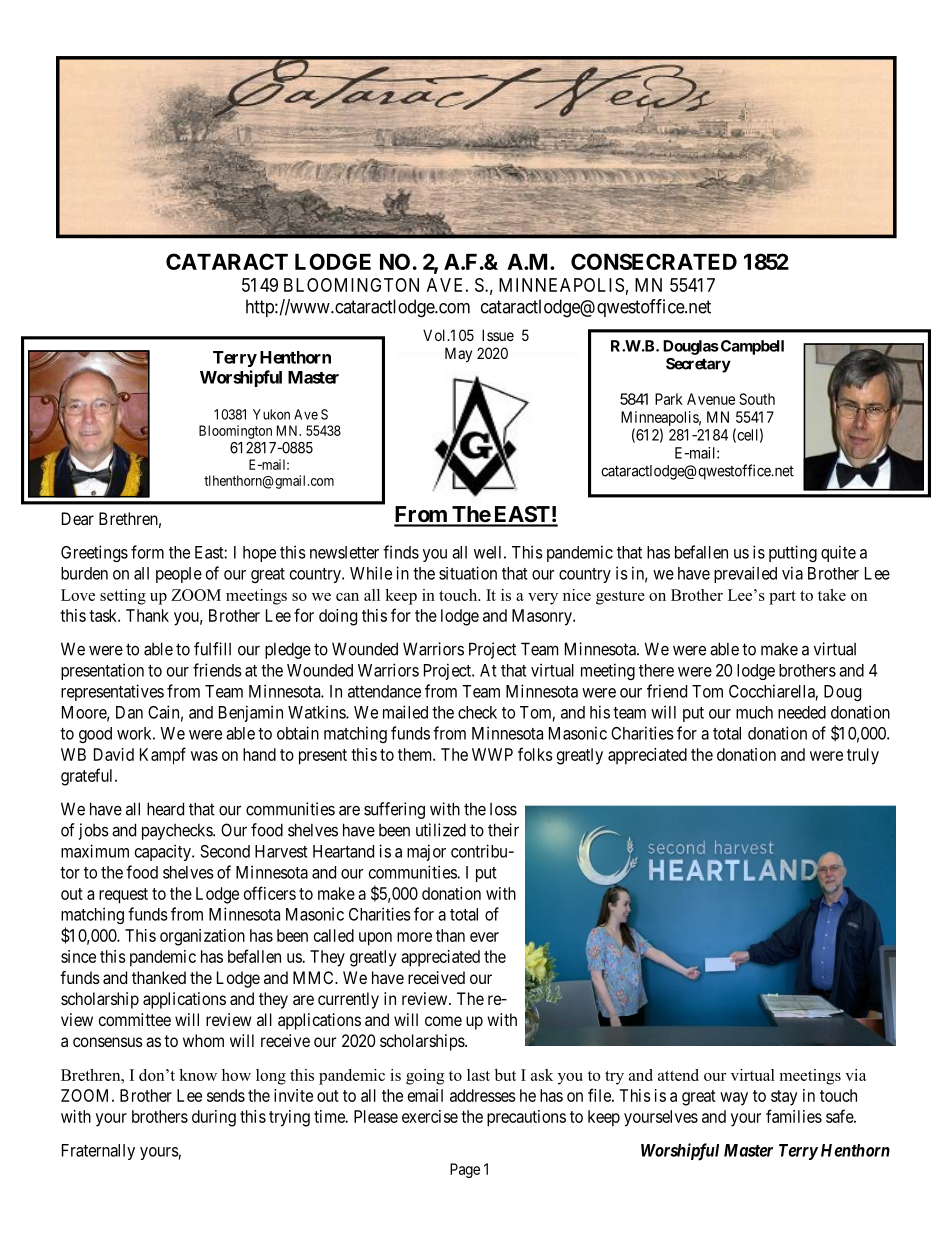  I want to click on capacity, so click(164, 852).
